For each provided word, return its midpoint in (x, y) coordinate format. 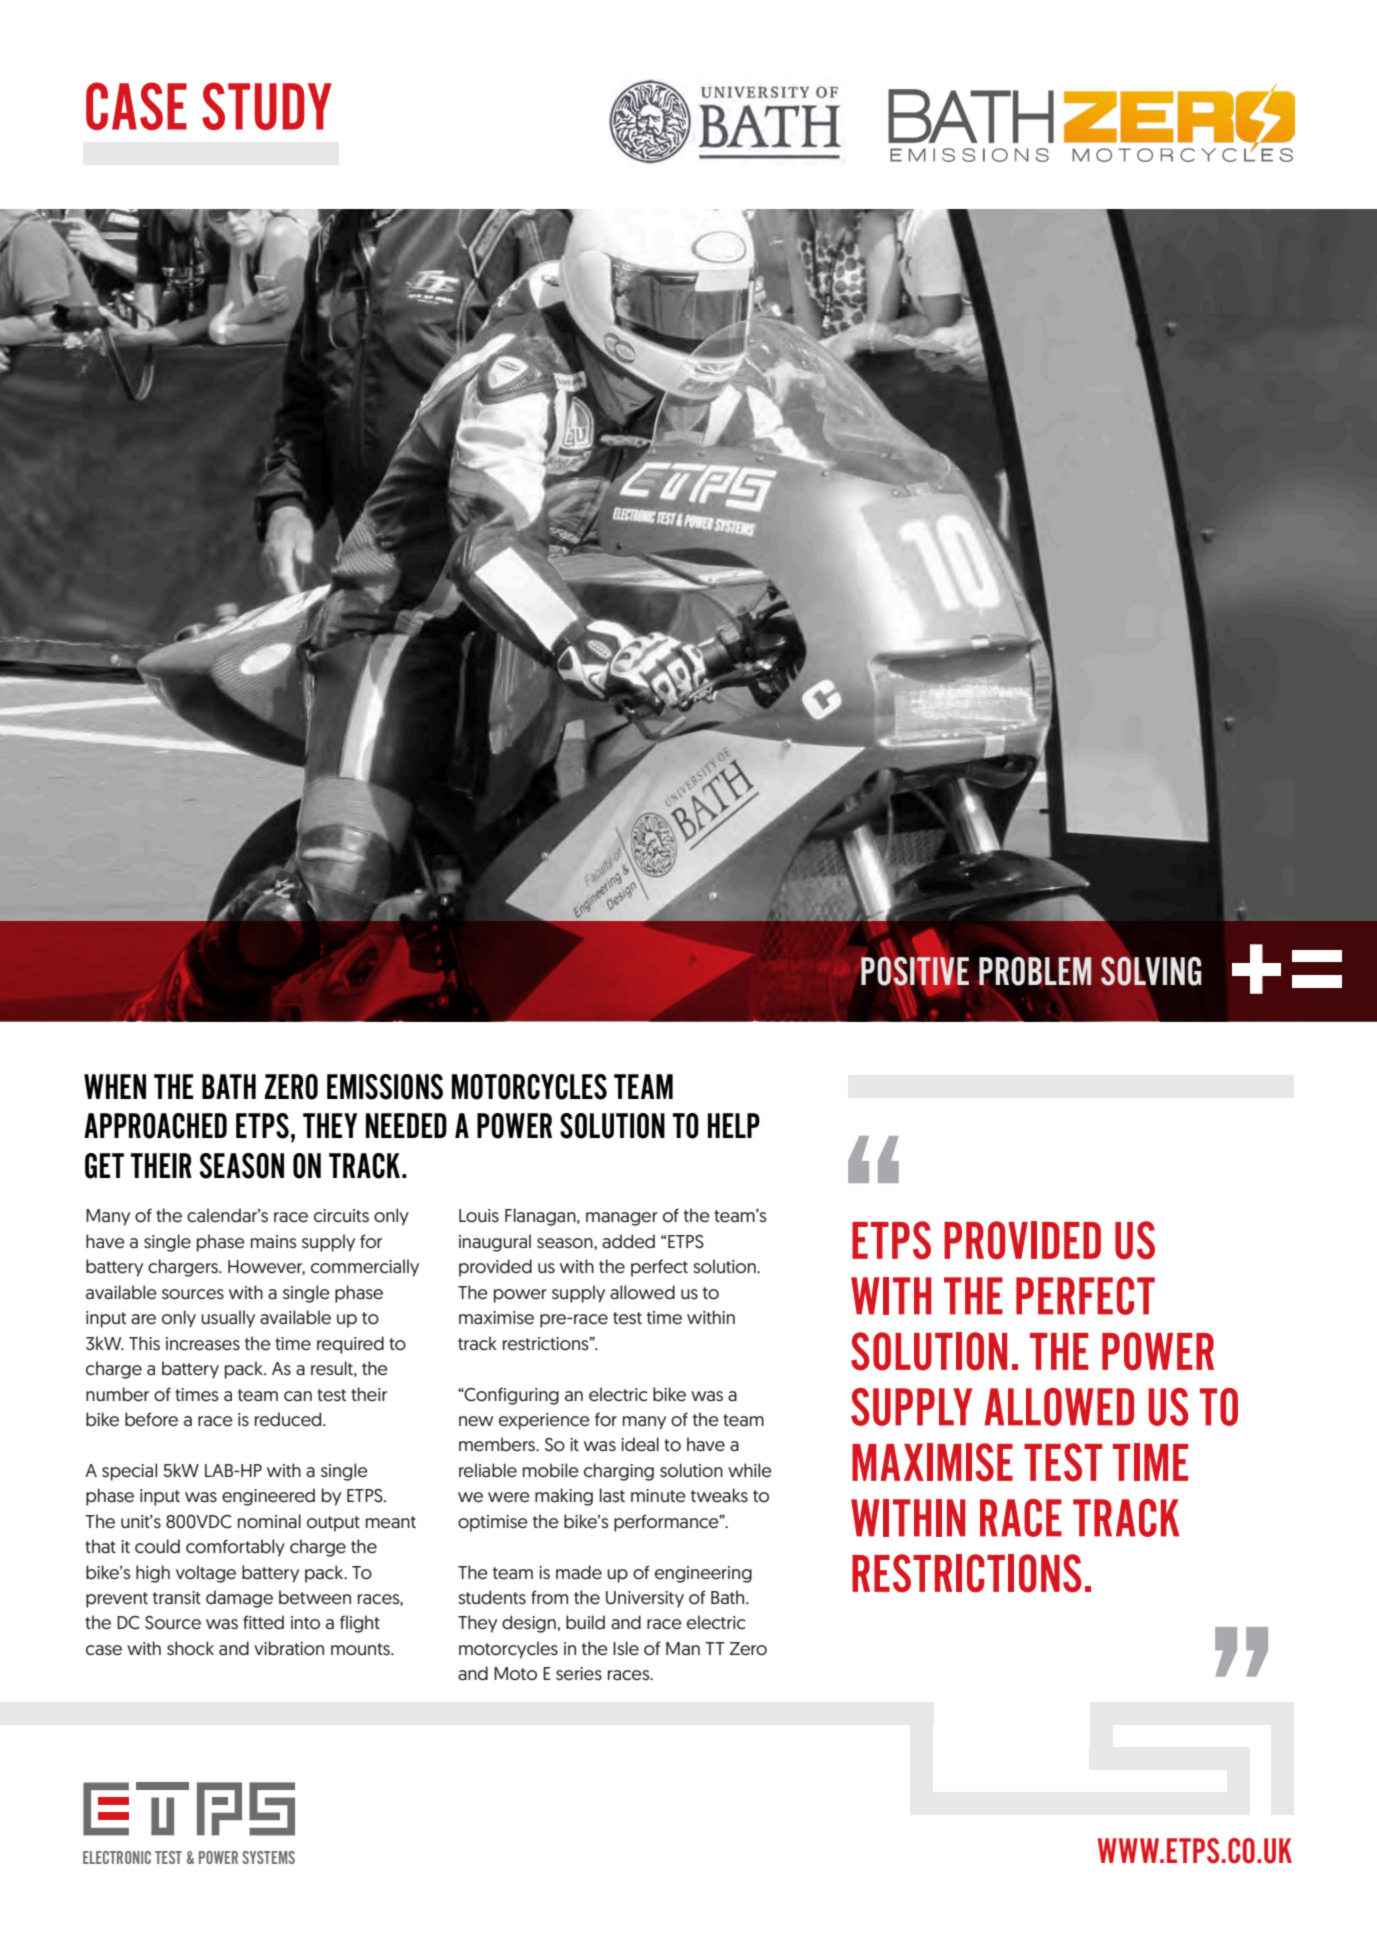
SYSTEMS (268, 1857)
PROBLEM (1035, 971)
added (628, 1241)
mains (274, 1242)
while (750, 1470)
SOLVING (1151, 971)
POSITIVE (915, 971)
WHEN (115, 1086)
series (579, 1674)
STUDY (267, 106)
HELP (734, 1125)
